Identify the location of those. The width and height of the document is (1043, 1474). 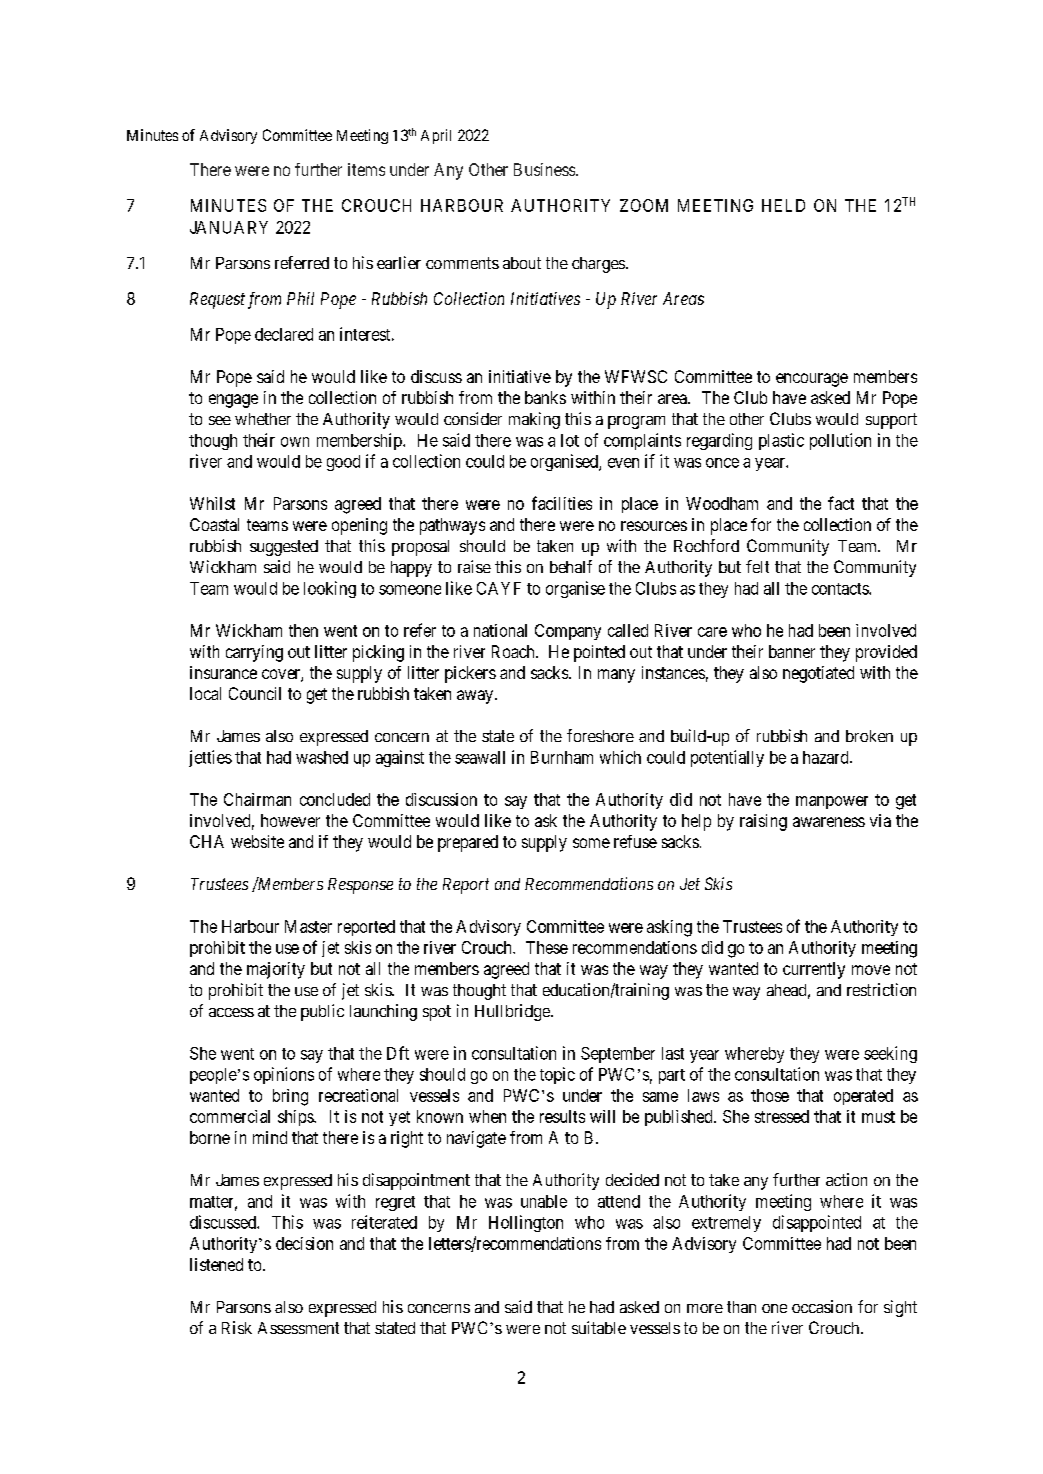
(770, 1095).
